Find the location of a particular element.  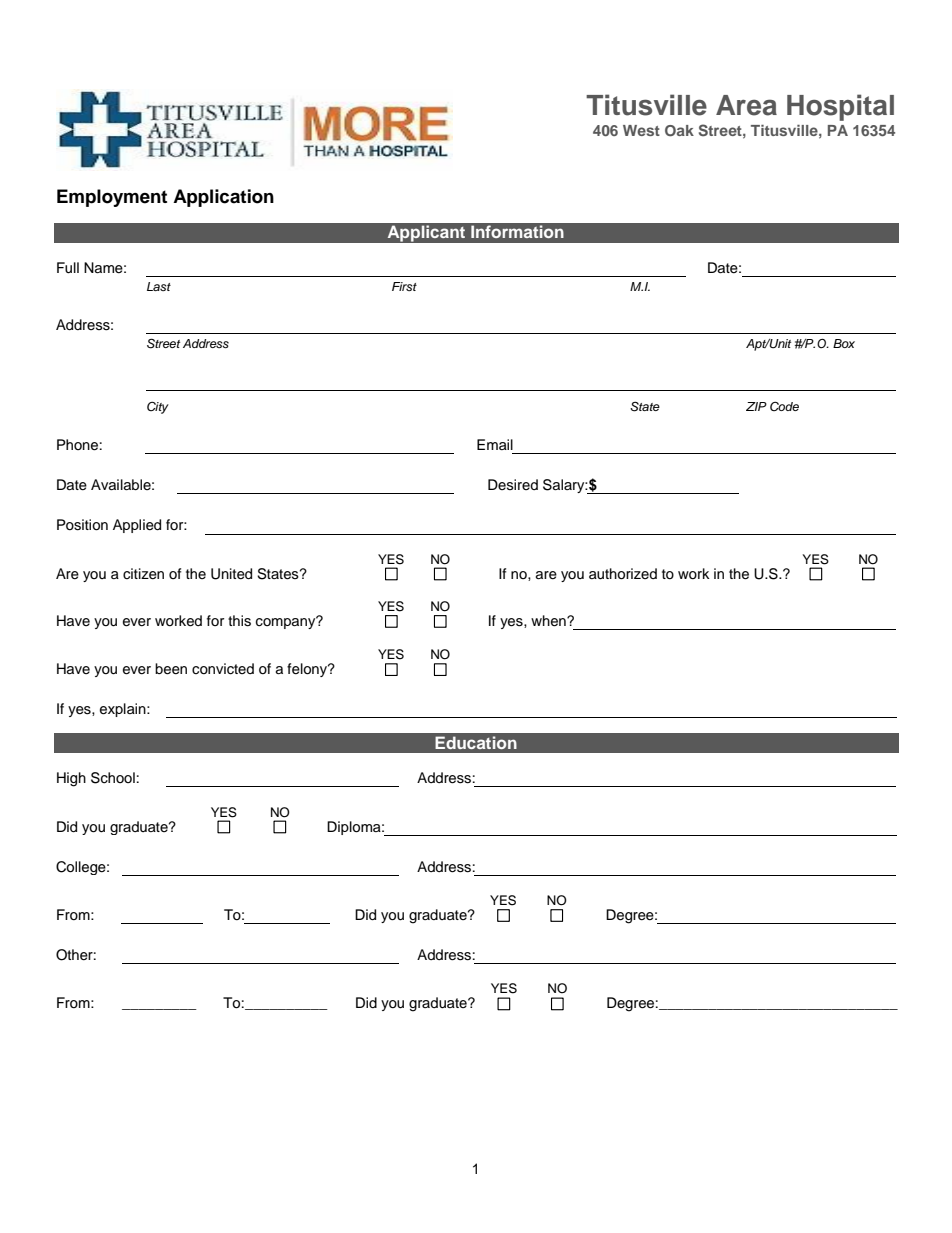

Area is located at coordinates (746, 105).
